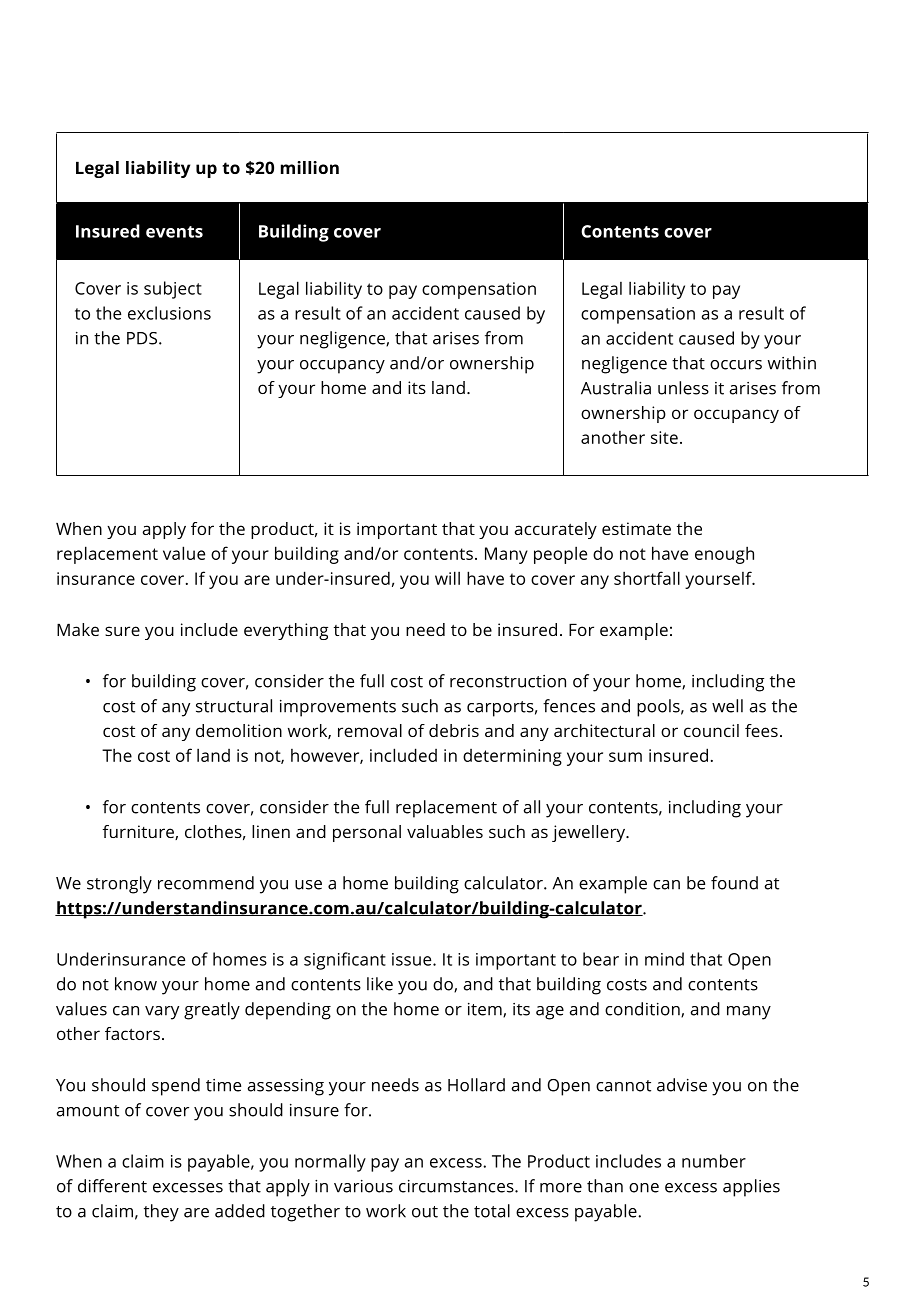 This image has width=924, height=1308. Describe the element at coordinates (734, 883) in the image. I see `found` at that location.
